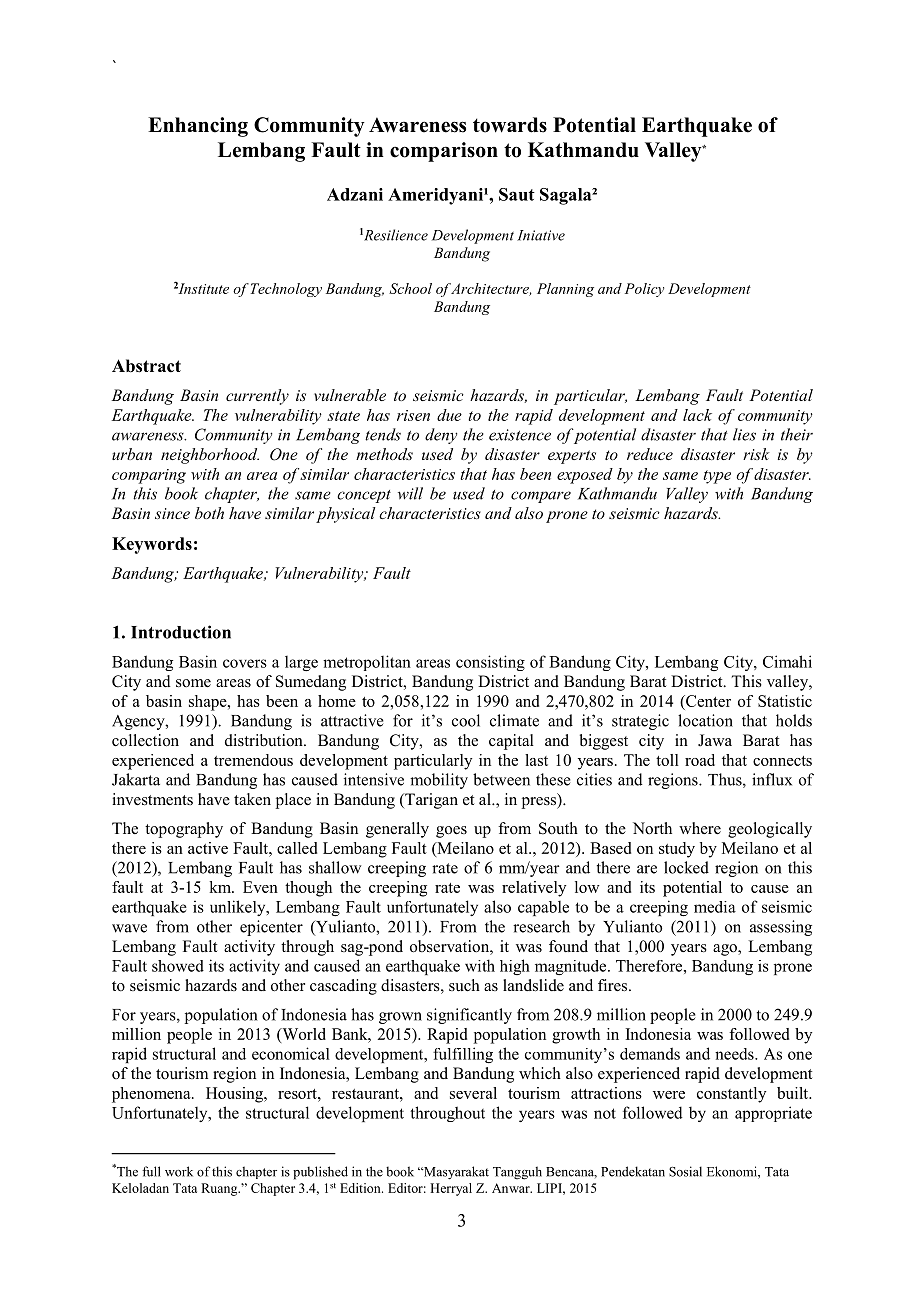 The width and height of the document is (924, 1308). I want to click on media, so click(715, 907).
